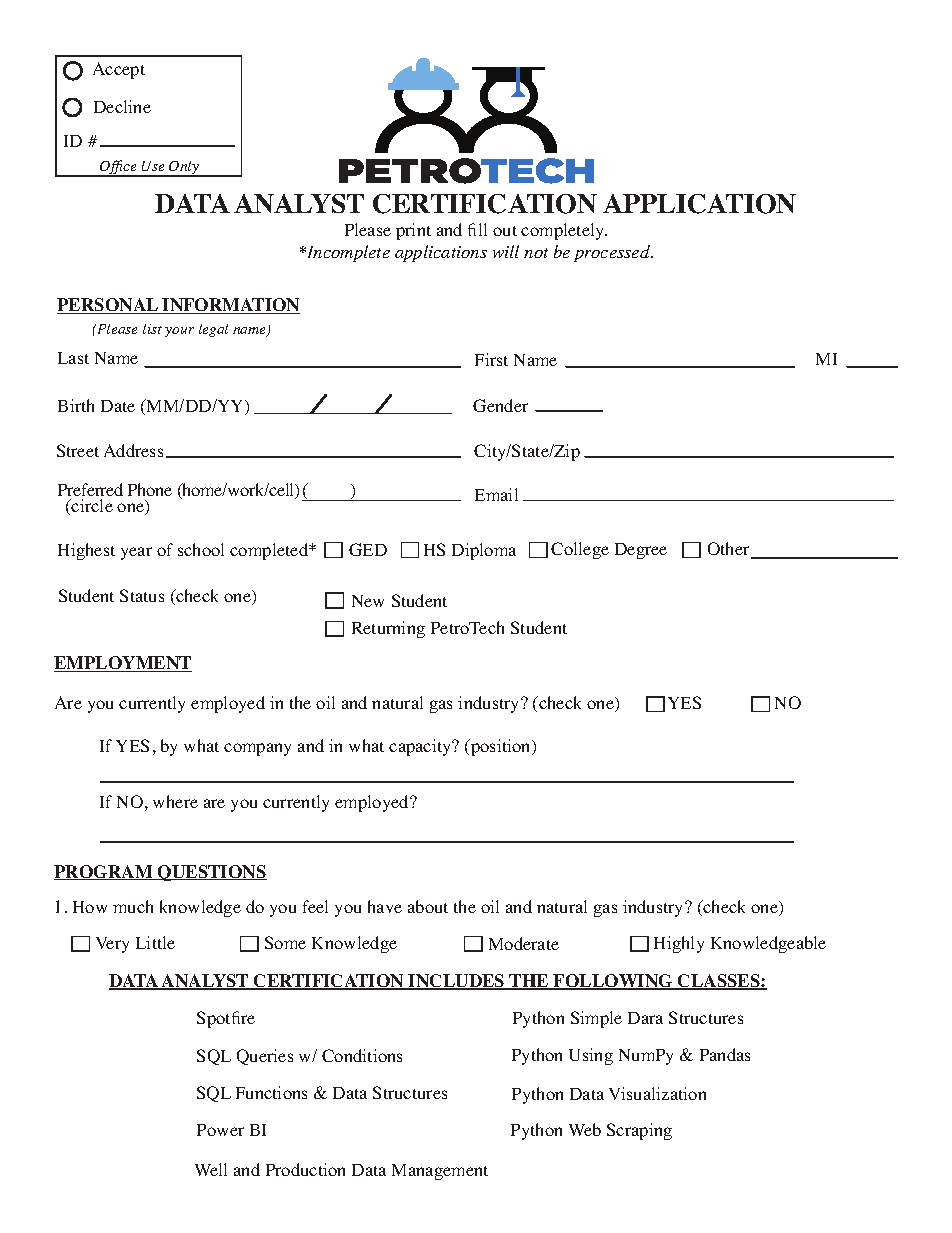 The image size is (952, 1233). What do you see at coordinates (123, 664) in the screenshot?
I see `EMPLOYMENT` at bounding box center [123, 664].
